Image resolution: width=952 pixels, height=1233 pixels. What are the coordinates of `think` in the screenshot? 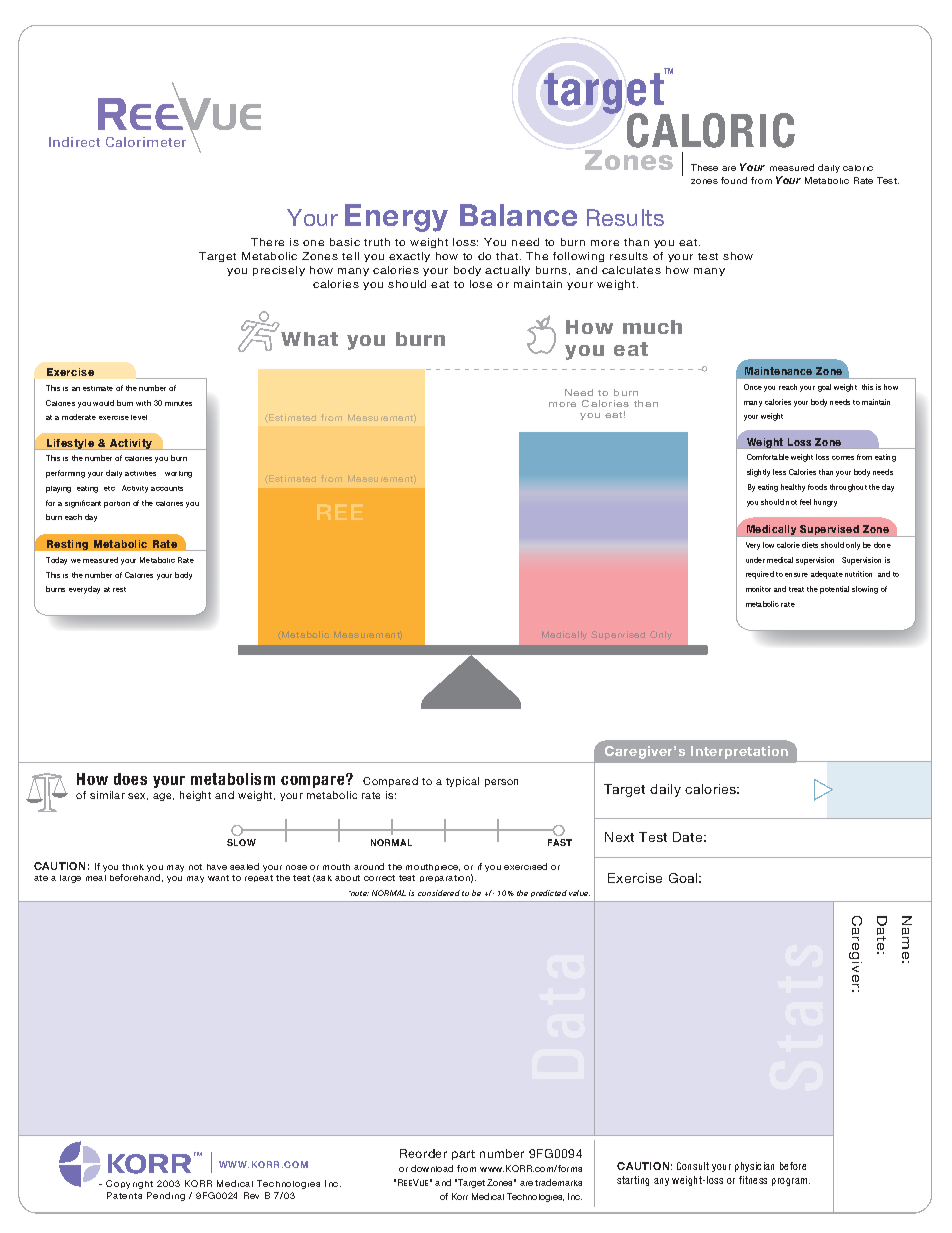 It's located at (133, 867).
